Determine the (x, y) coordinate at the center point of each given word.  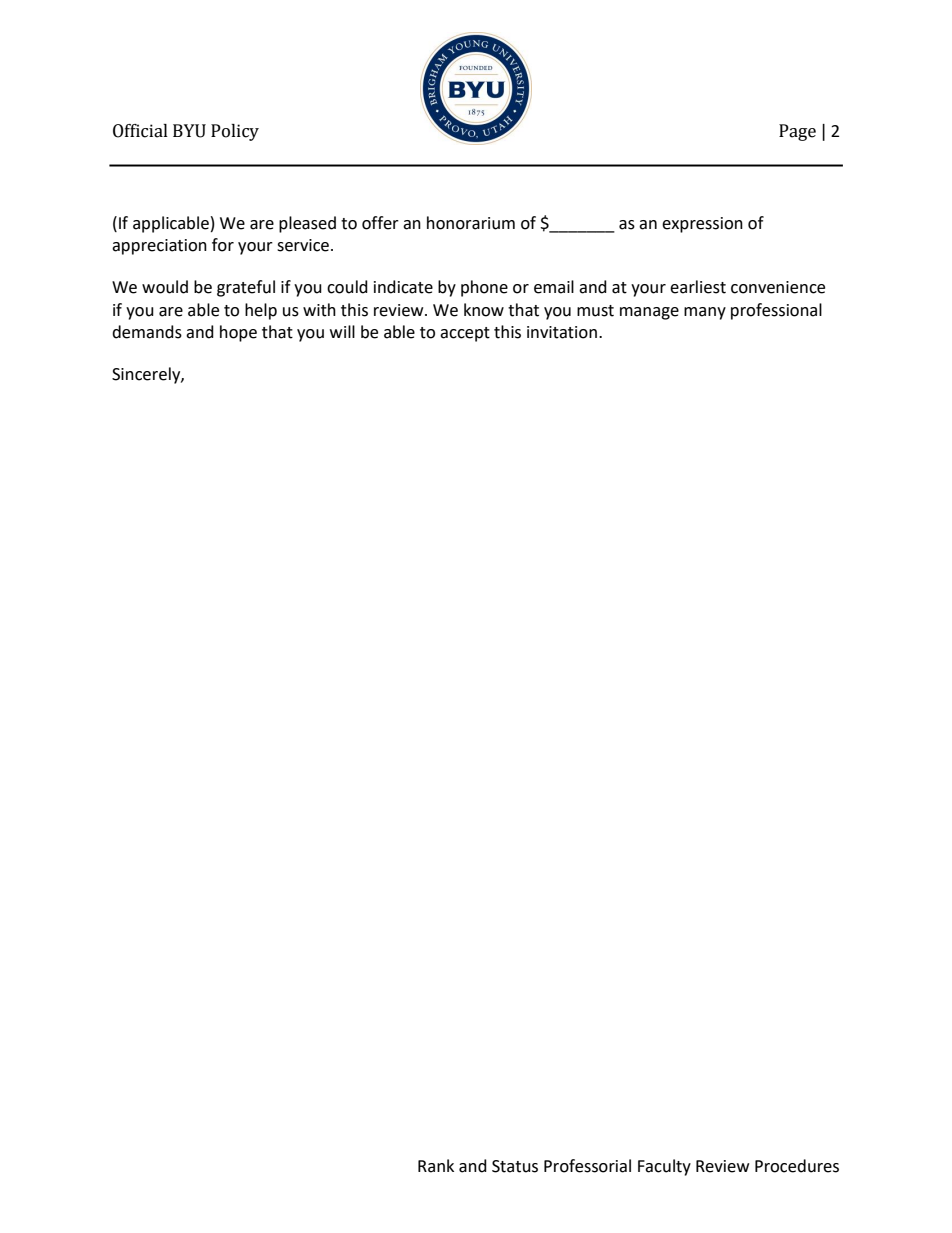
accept (465, 334)
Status (515, 1166)
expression (702, 225)
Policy (235, 132)
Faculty (664, 1167)
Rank (436, 1166)
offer (380, 223)
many (705, 313)
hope (238, 333)
